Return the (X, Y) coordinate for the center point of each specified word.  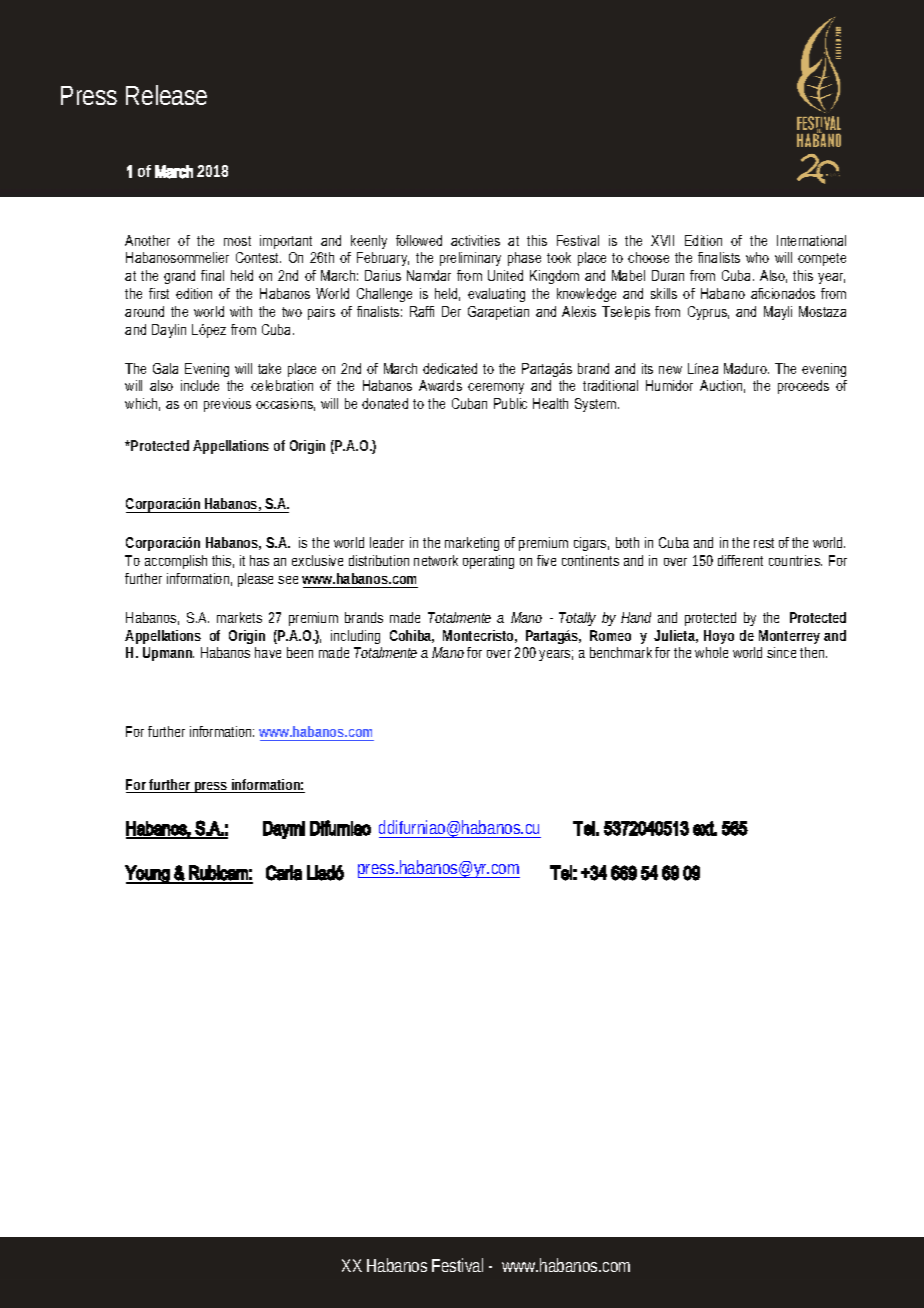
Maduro (746, 368)
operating (488, 562)
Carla (284, 873)
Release (166, 95)
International (811, 240)
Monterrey (789, 637)
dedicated (450, 368)
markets (239, 617)
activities (475, 240)
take (269, 368)
